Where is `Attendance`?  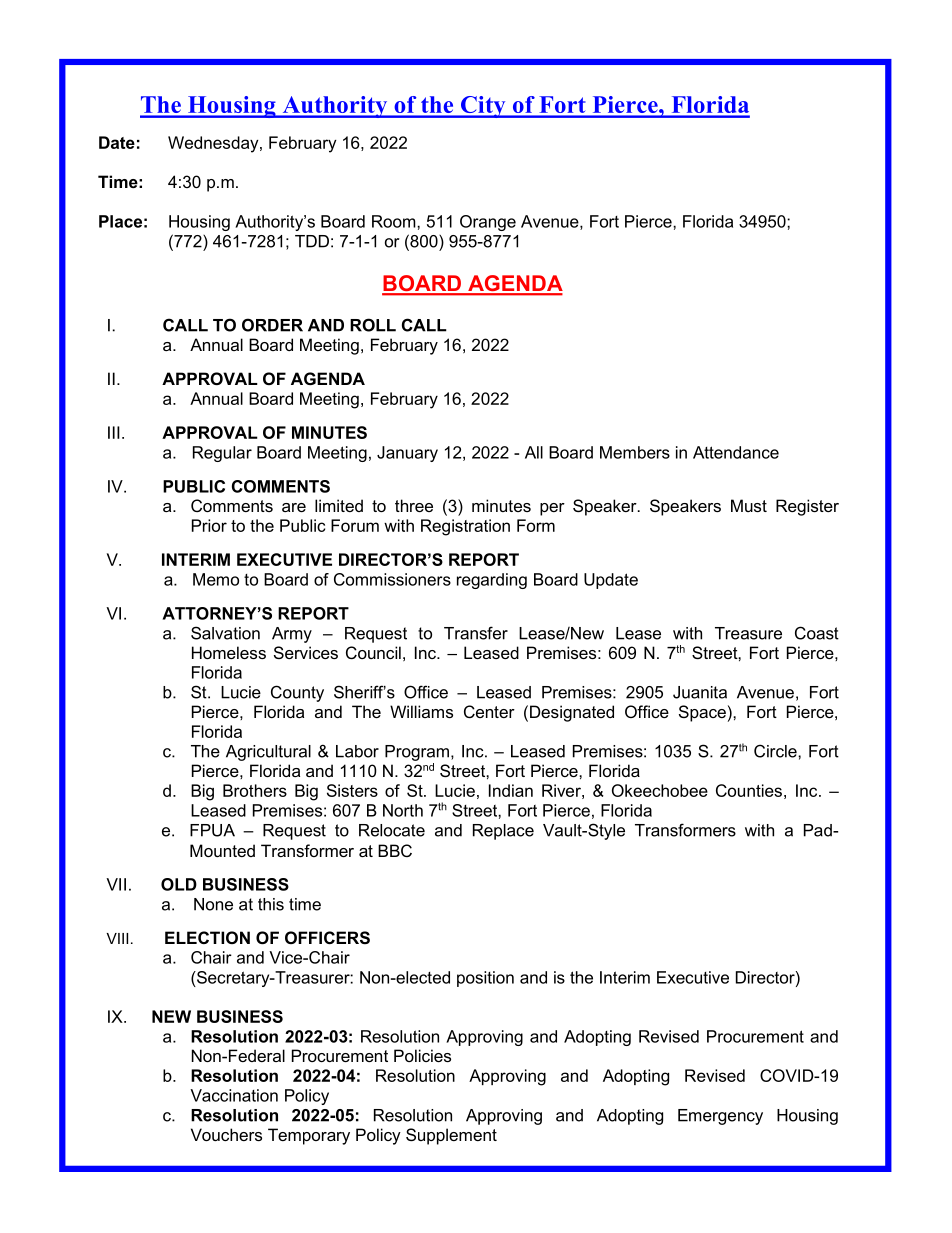
Attendance is located at coordinates (736, 452).
